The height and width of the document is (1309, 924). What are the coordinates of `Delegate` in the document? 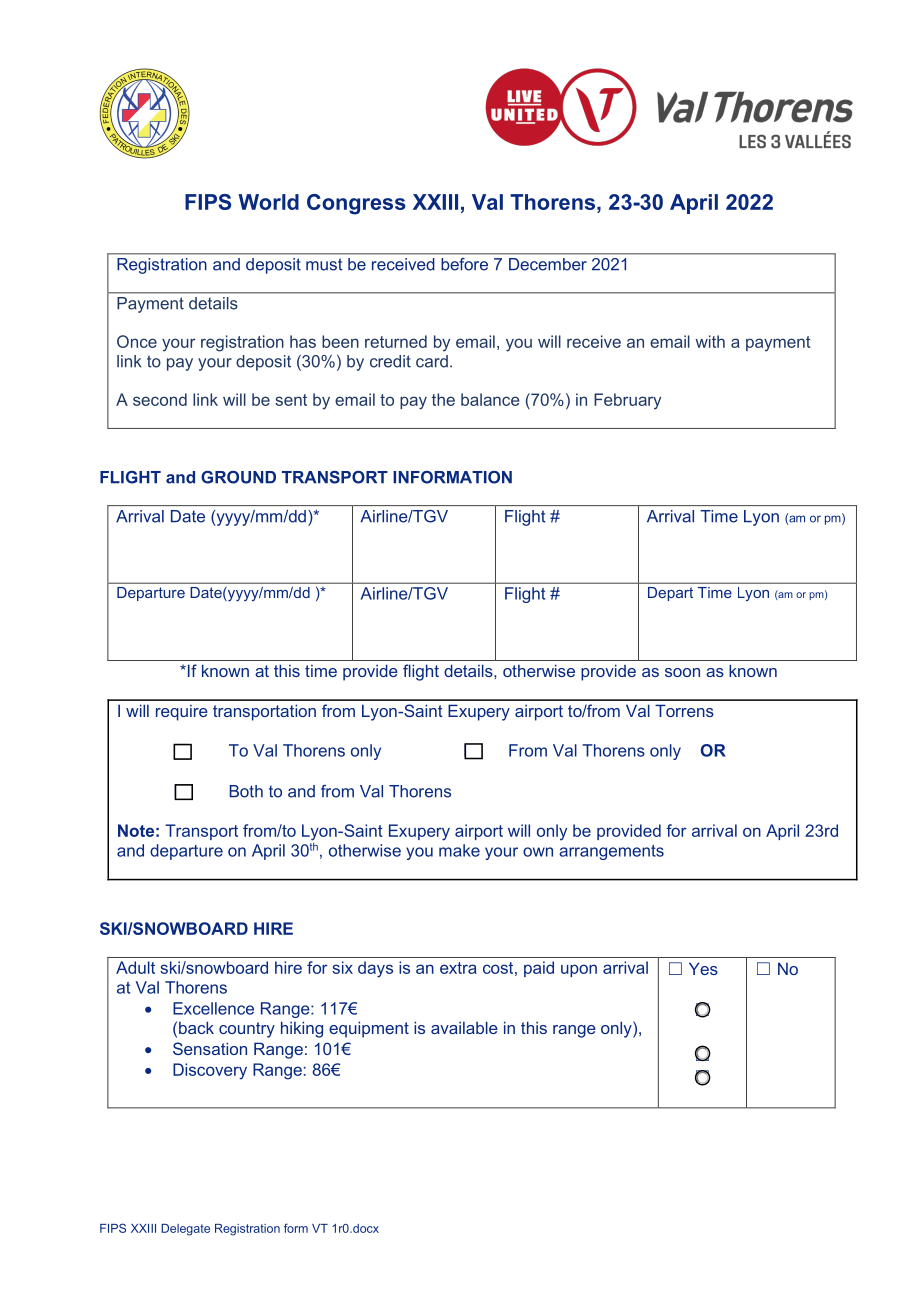 It's located at (185, 1230).
